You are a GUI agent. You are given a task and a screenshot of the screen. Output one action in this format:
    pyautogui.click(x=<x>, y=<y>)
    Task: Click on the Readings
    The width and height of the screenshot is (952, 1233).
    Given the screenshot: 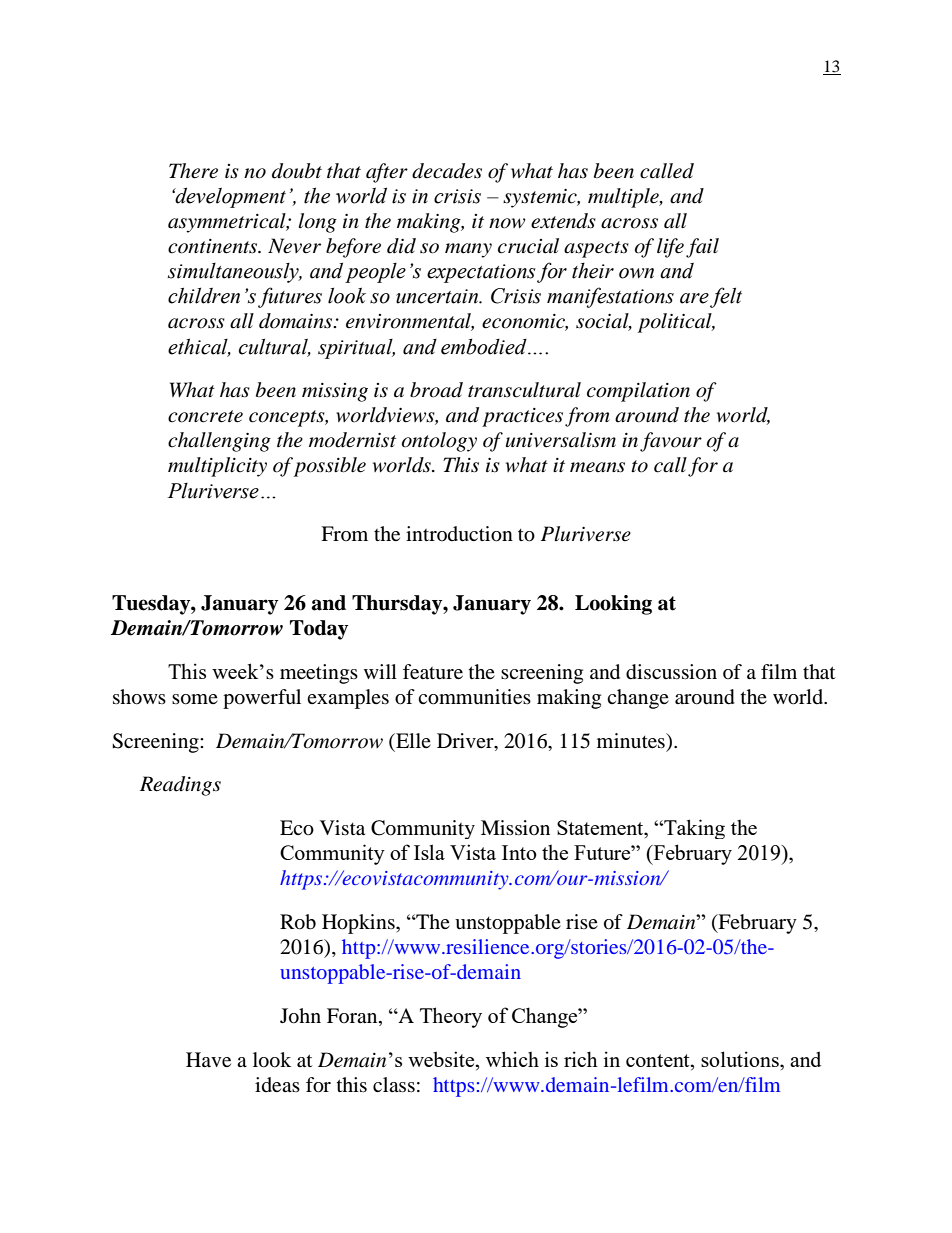 What is the action you would take?
    pyautogui.click(x=180, y=786)
